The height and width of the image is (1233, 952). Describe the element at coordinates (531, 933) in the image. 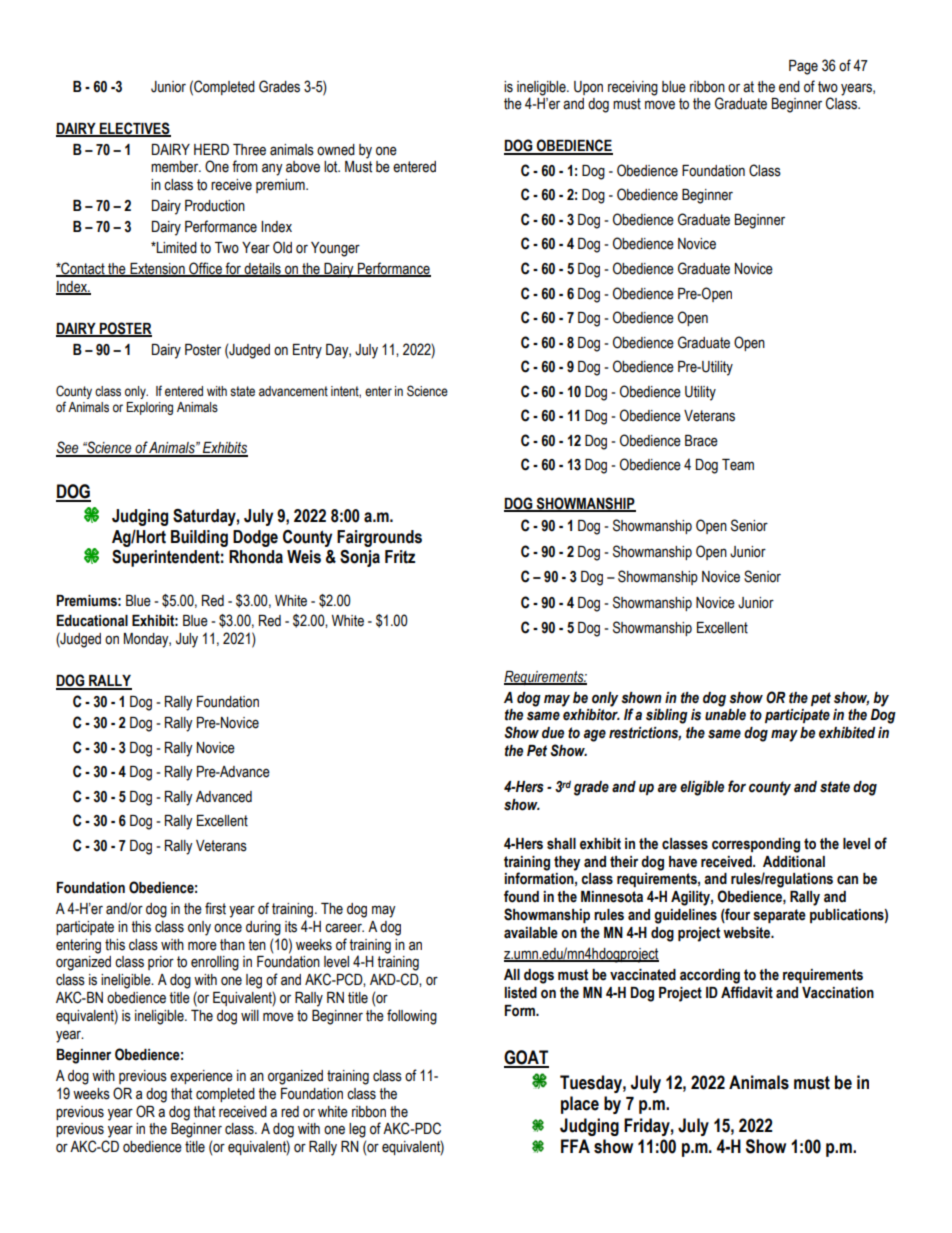

I see `available` at that location.
